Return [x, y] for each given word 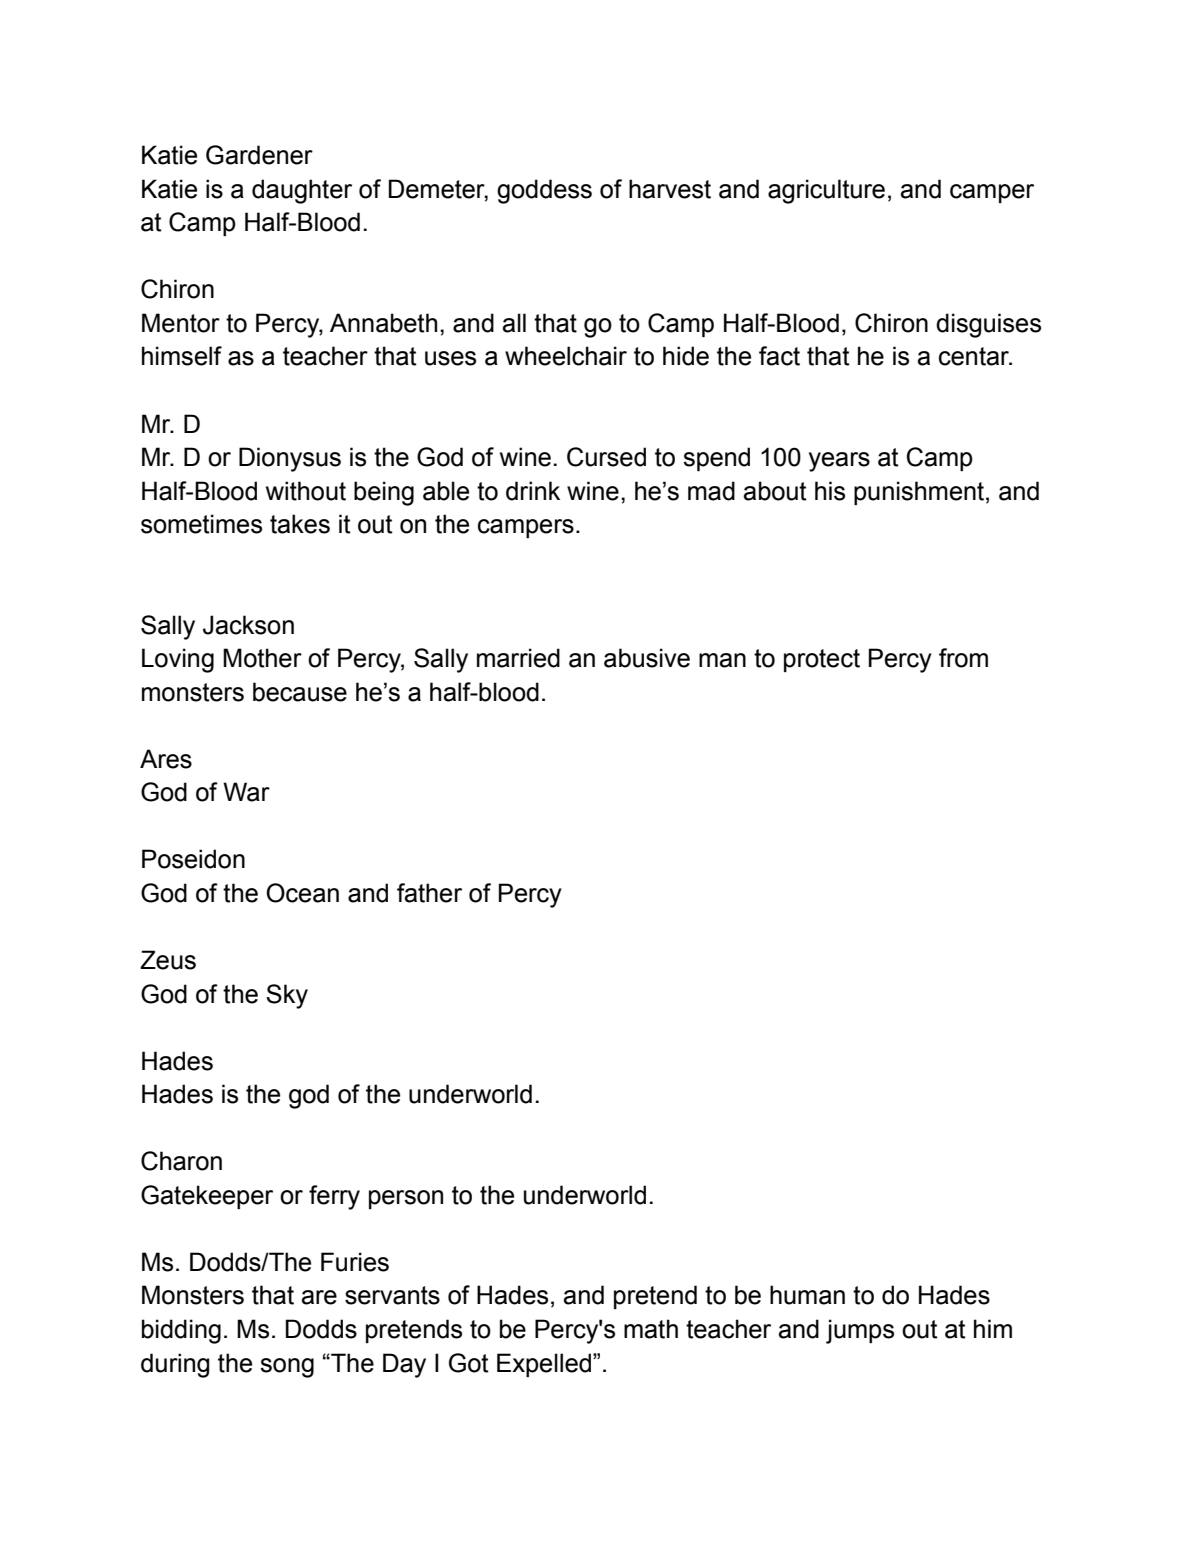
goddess [544, 191]
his [830, 491]
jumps [860, 1331]
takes [300, 524]
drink [533, 491]
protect [822, 660]
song [287, 1368]
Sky [287, 996]
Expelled [545, 1365]
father [429, 893]
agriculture [826, 191]
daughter [302, 191]
